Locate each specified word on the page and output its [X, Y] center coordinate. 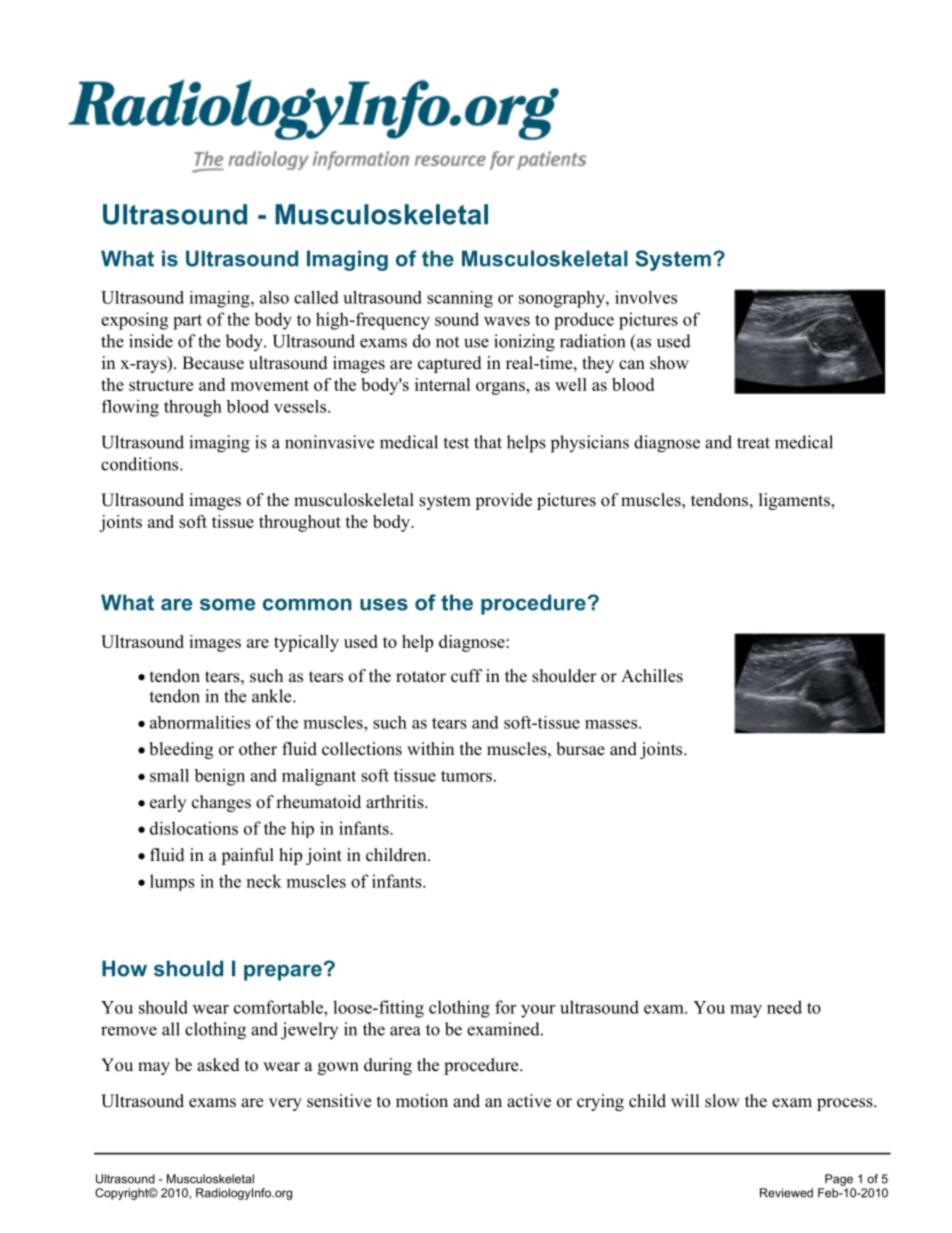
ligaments [795, 501]
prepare [284, 972]
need [784, 1007]
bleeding [181, 750]
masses [611, 724]
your [538, 1011]
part [187, 322]
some [227, 604]
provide [503, 501]
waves [507, 321]
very [285, 1104]
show [669, 363]
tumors [466, 776]
